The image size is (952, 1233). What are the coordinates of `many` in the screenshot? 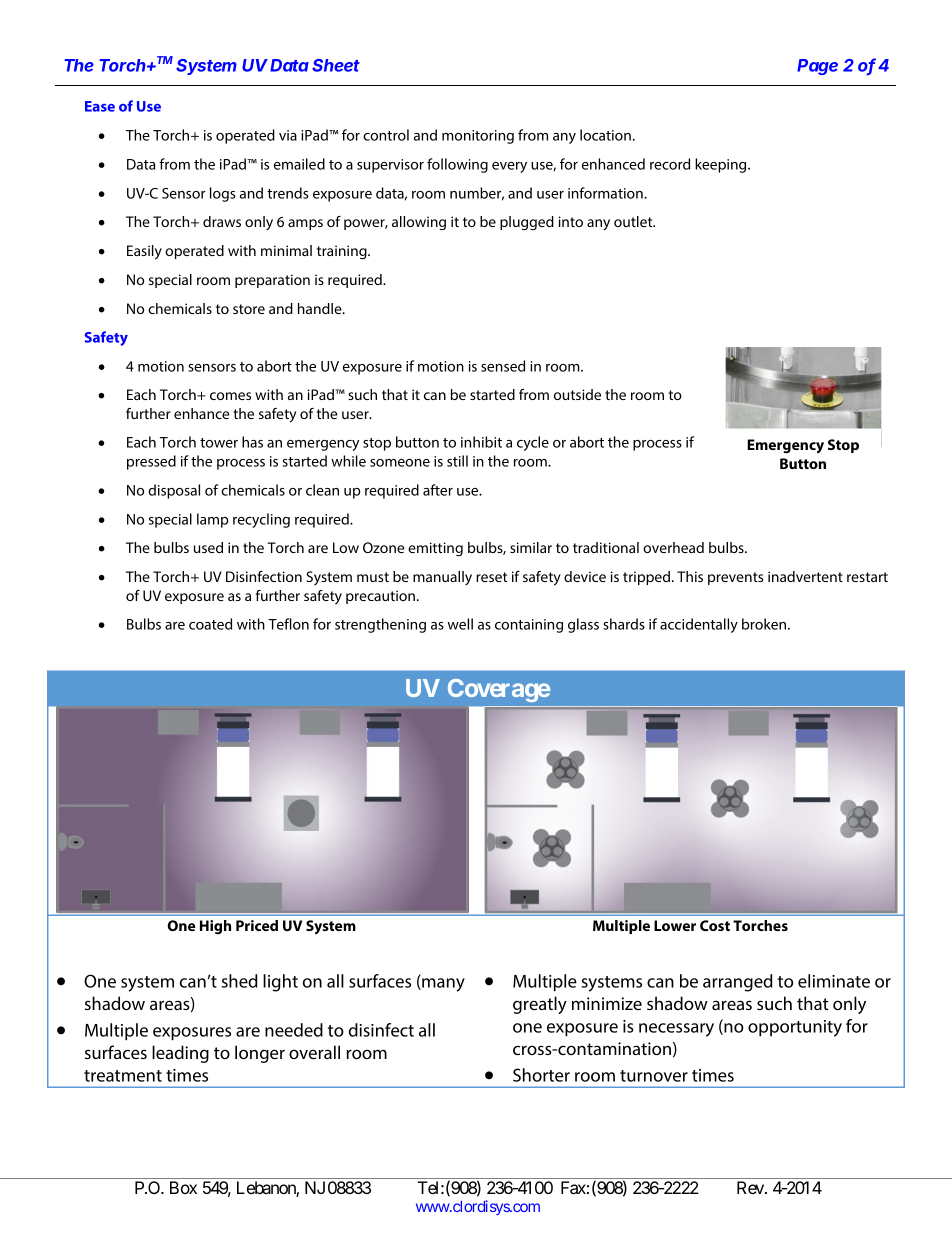 It's located at (442, 985).
